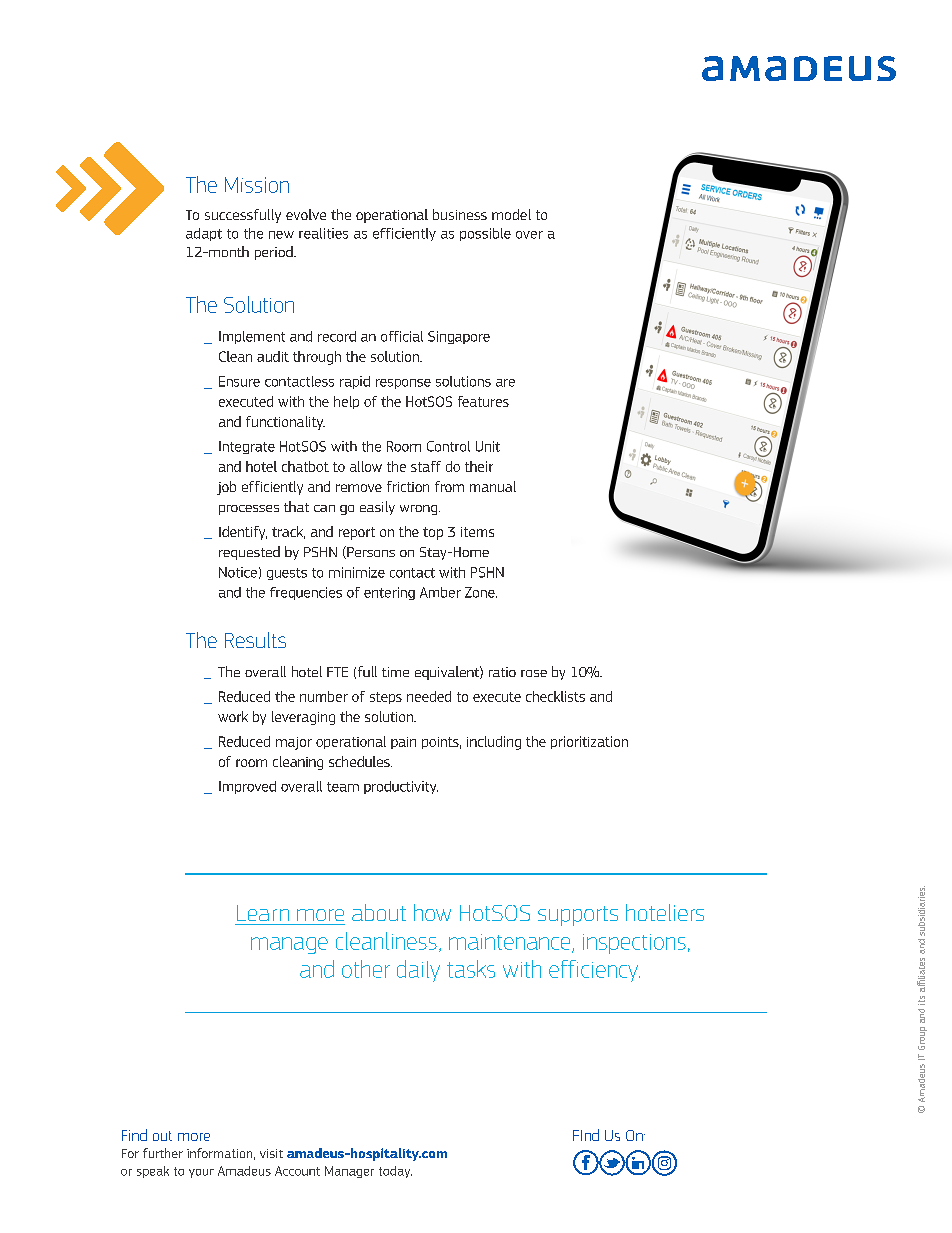 This screenshot has width=952, height=1233. What do you see at coordinates (204, 234) in the screenshot?
I see `adapt` at bounding box center [204, 234].
